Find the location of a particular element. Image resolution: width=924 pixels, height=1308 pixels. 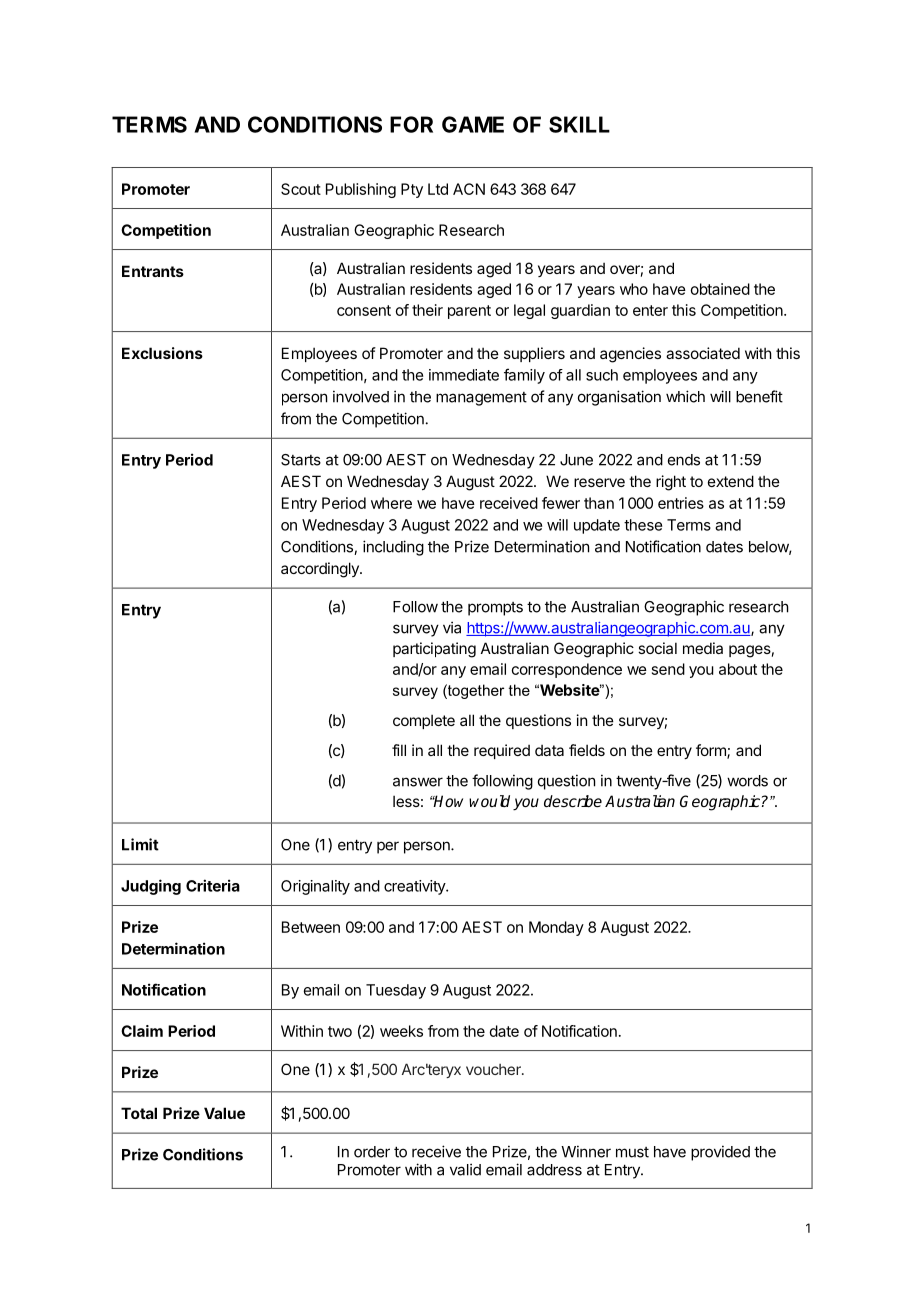

which is located at coordinates (685, 396).
